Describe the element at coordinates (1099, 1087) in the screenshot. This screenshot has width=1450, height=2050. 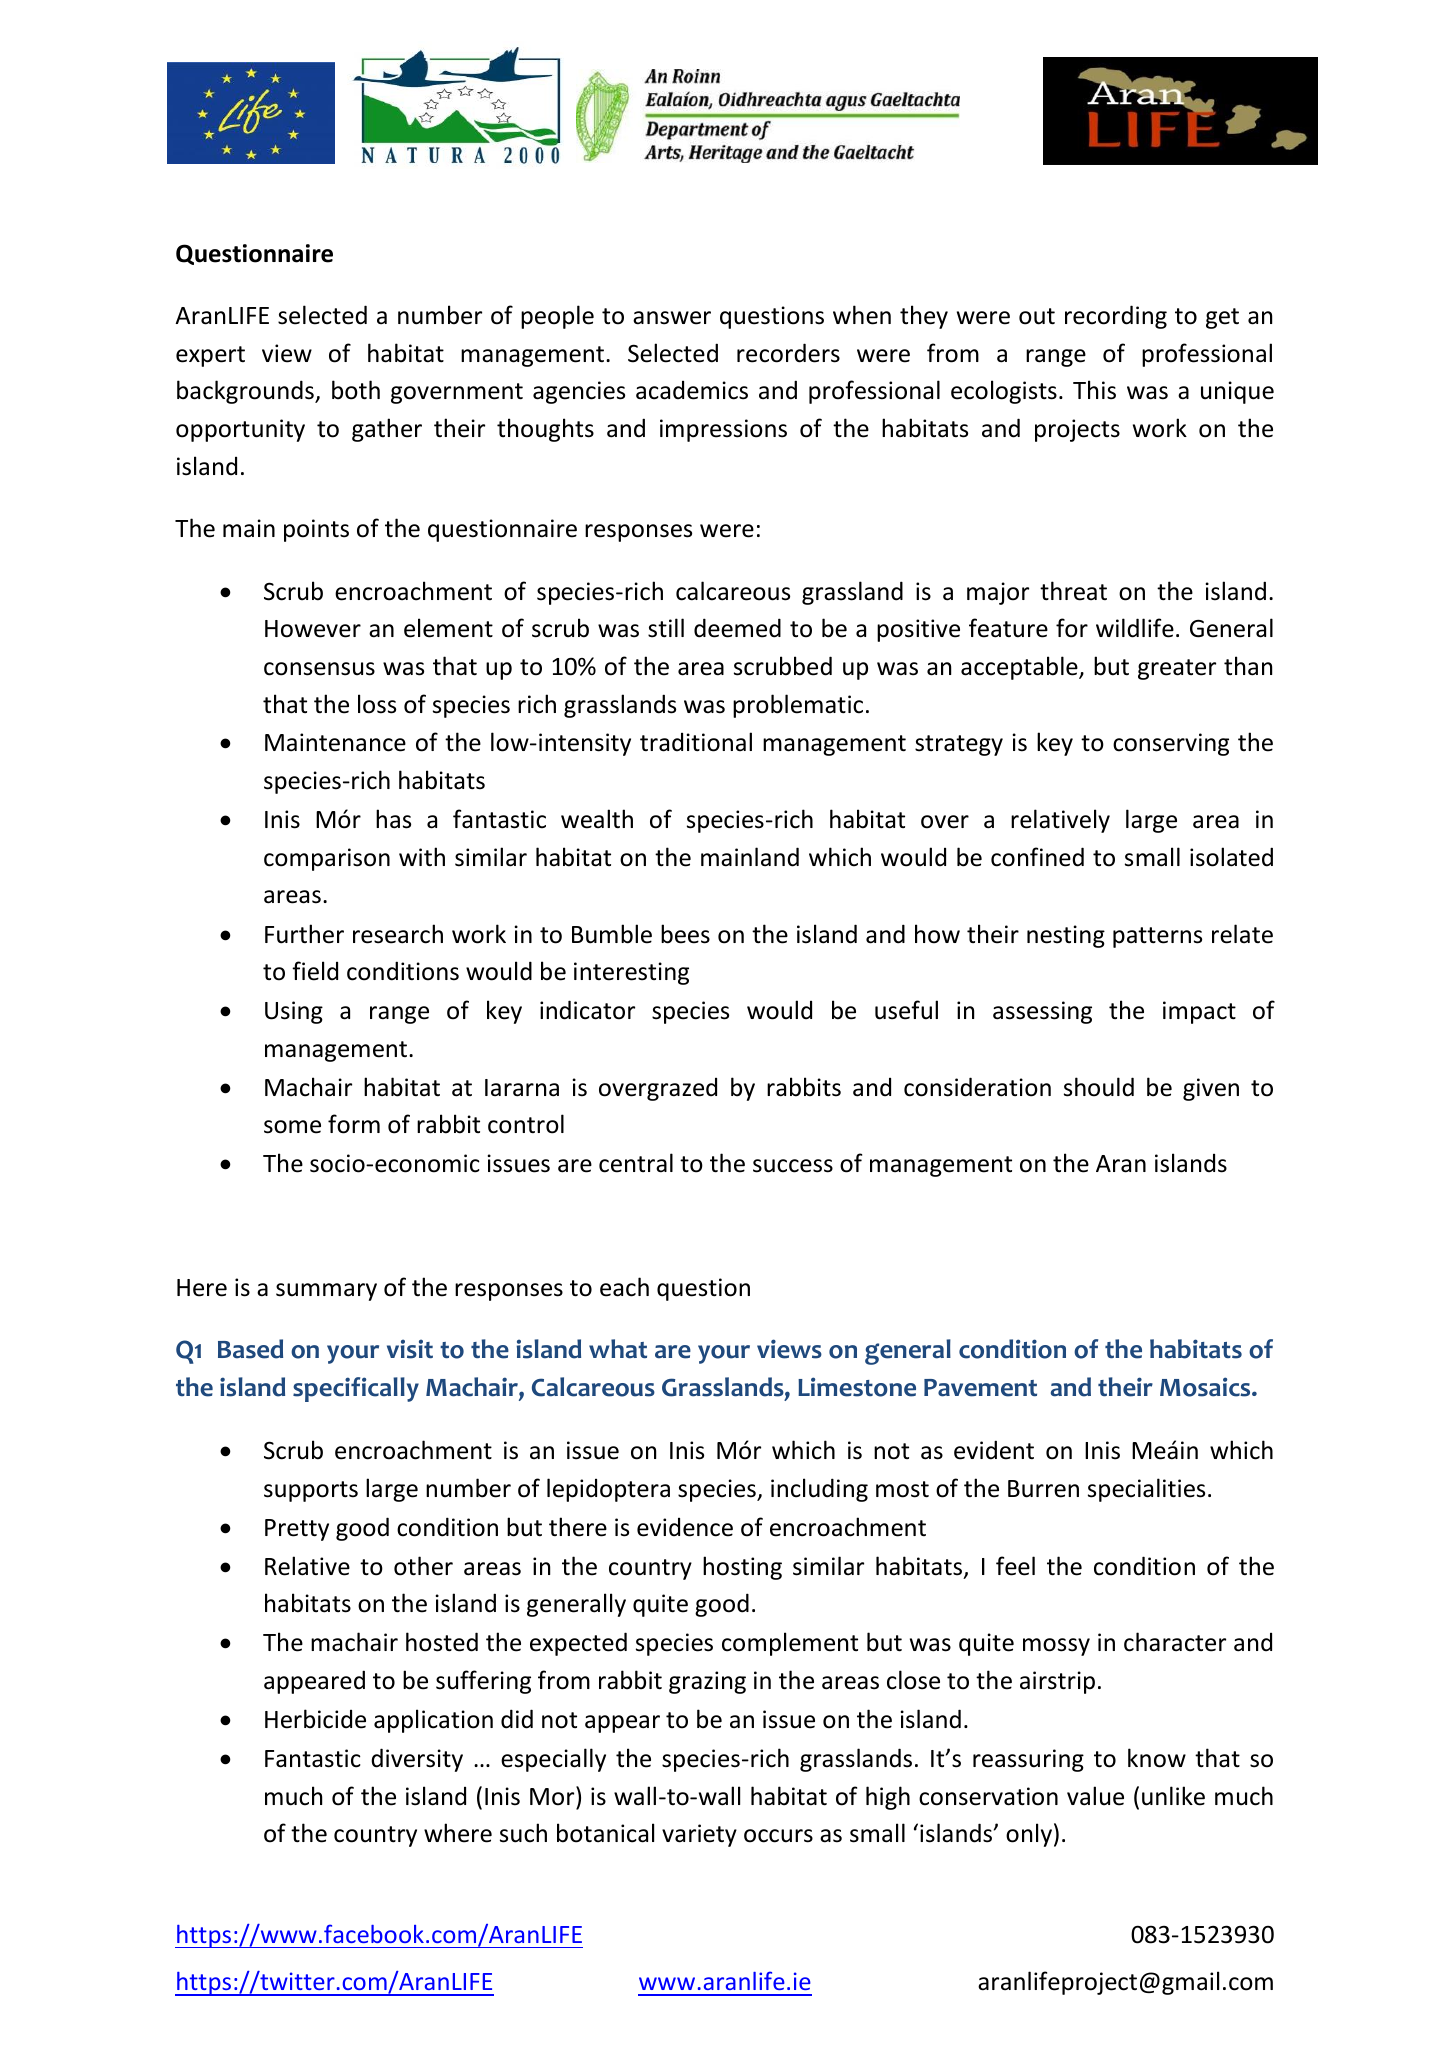
I see `should` at that location.
